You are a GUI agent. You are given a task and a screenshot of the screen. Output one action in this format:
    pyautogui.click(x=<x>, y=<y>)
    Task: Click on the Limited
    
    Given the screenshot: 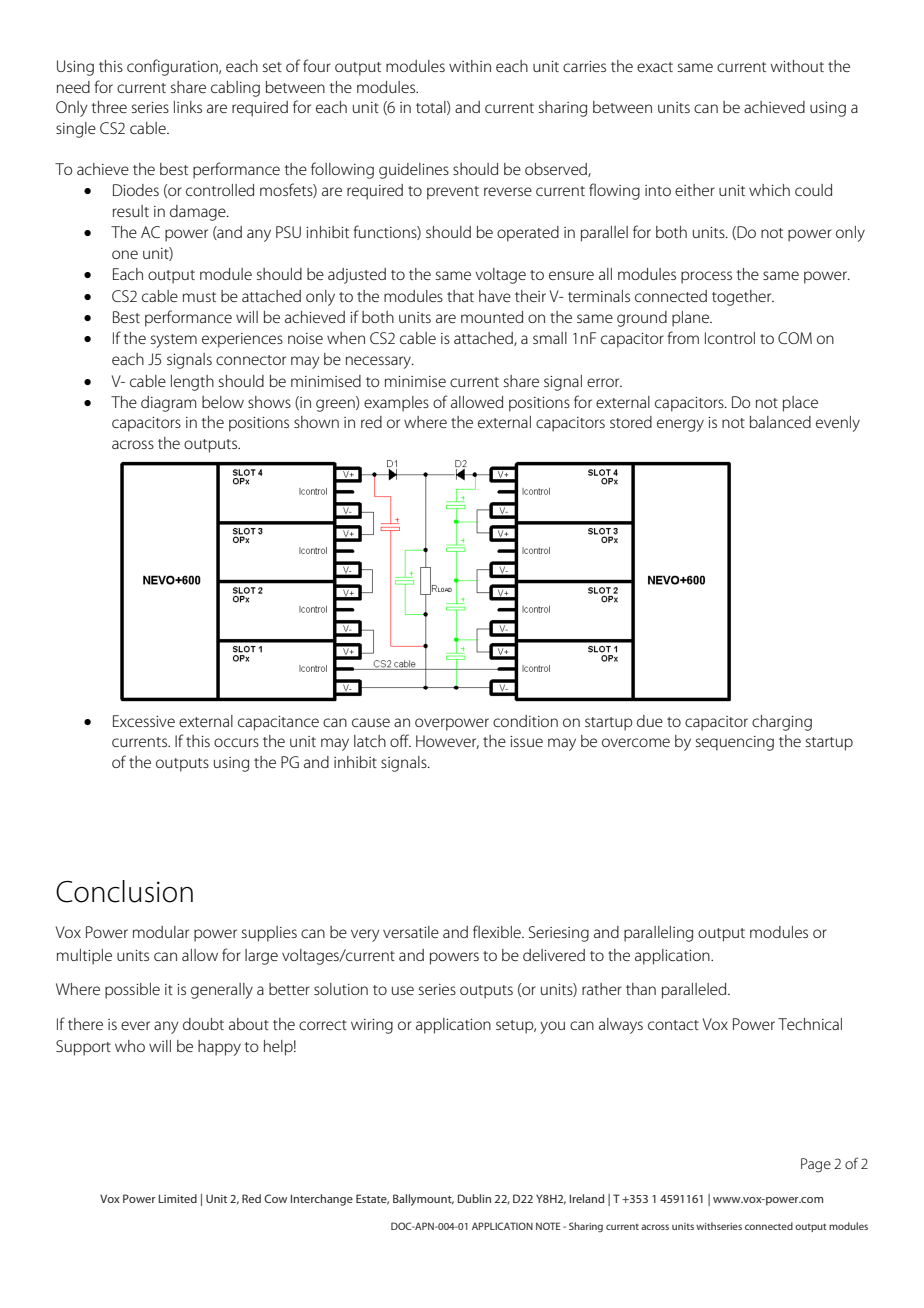 What is the action you would take?
    pyautogui.click(x=178, y=1198)
